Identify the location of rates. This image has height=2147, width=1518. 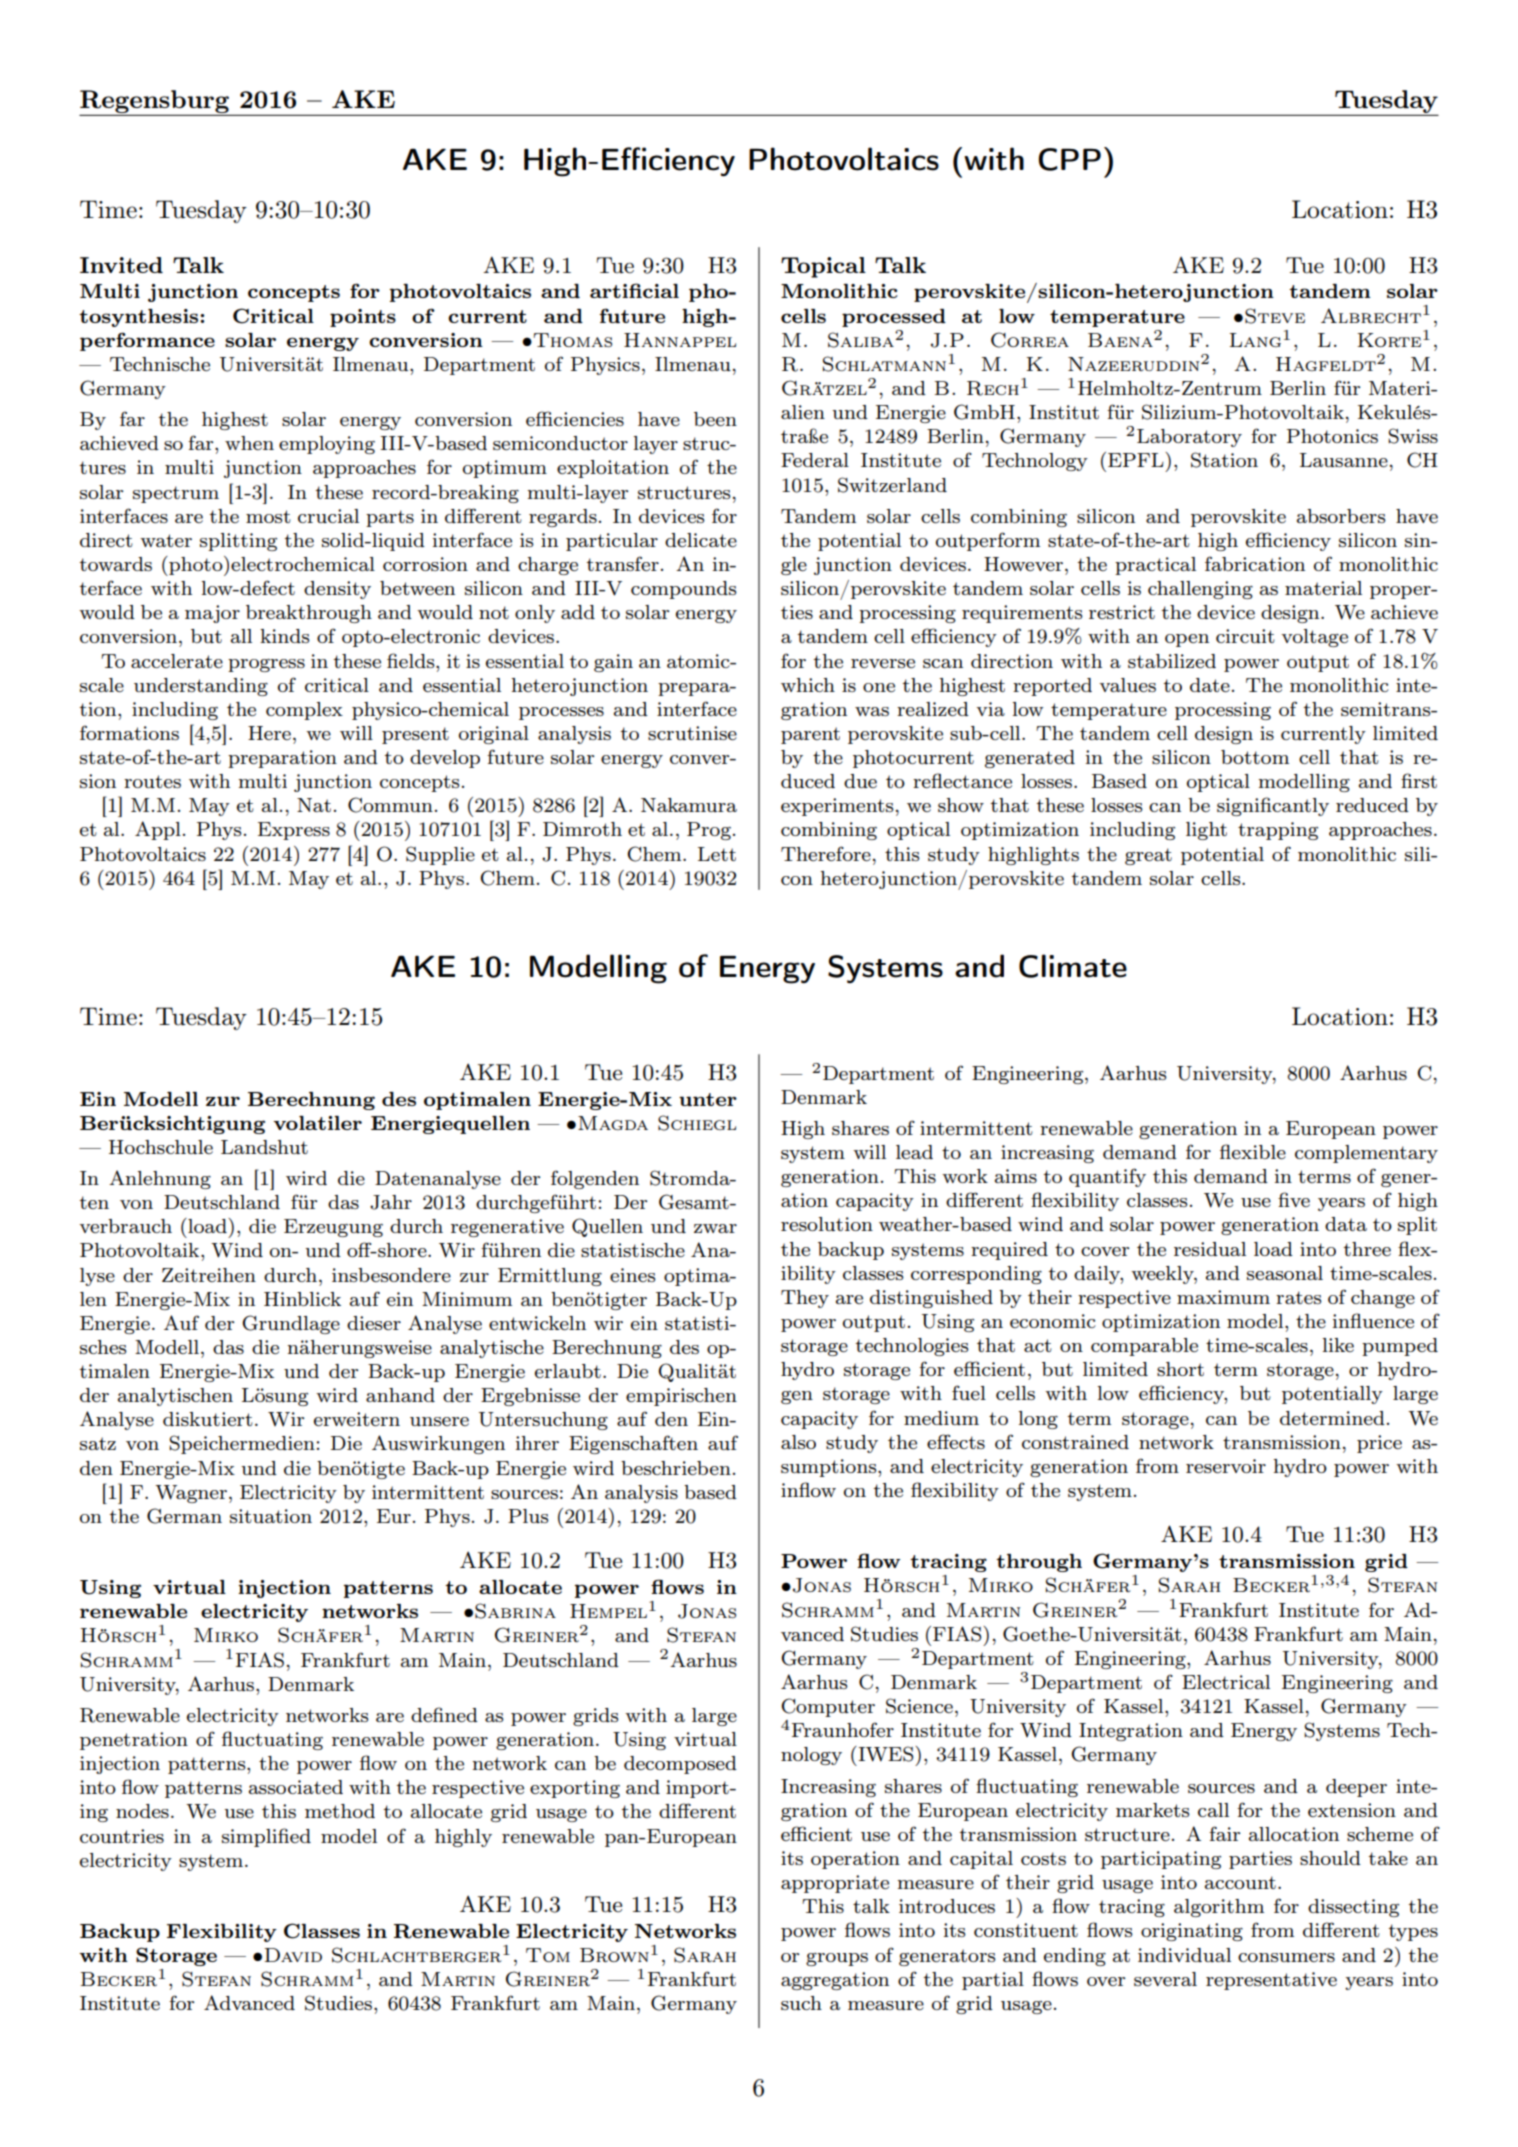
(1299, 1297).
